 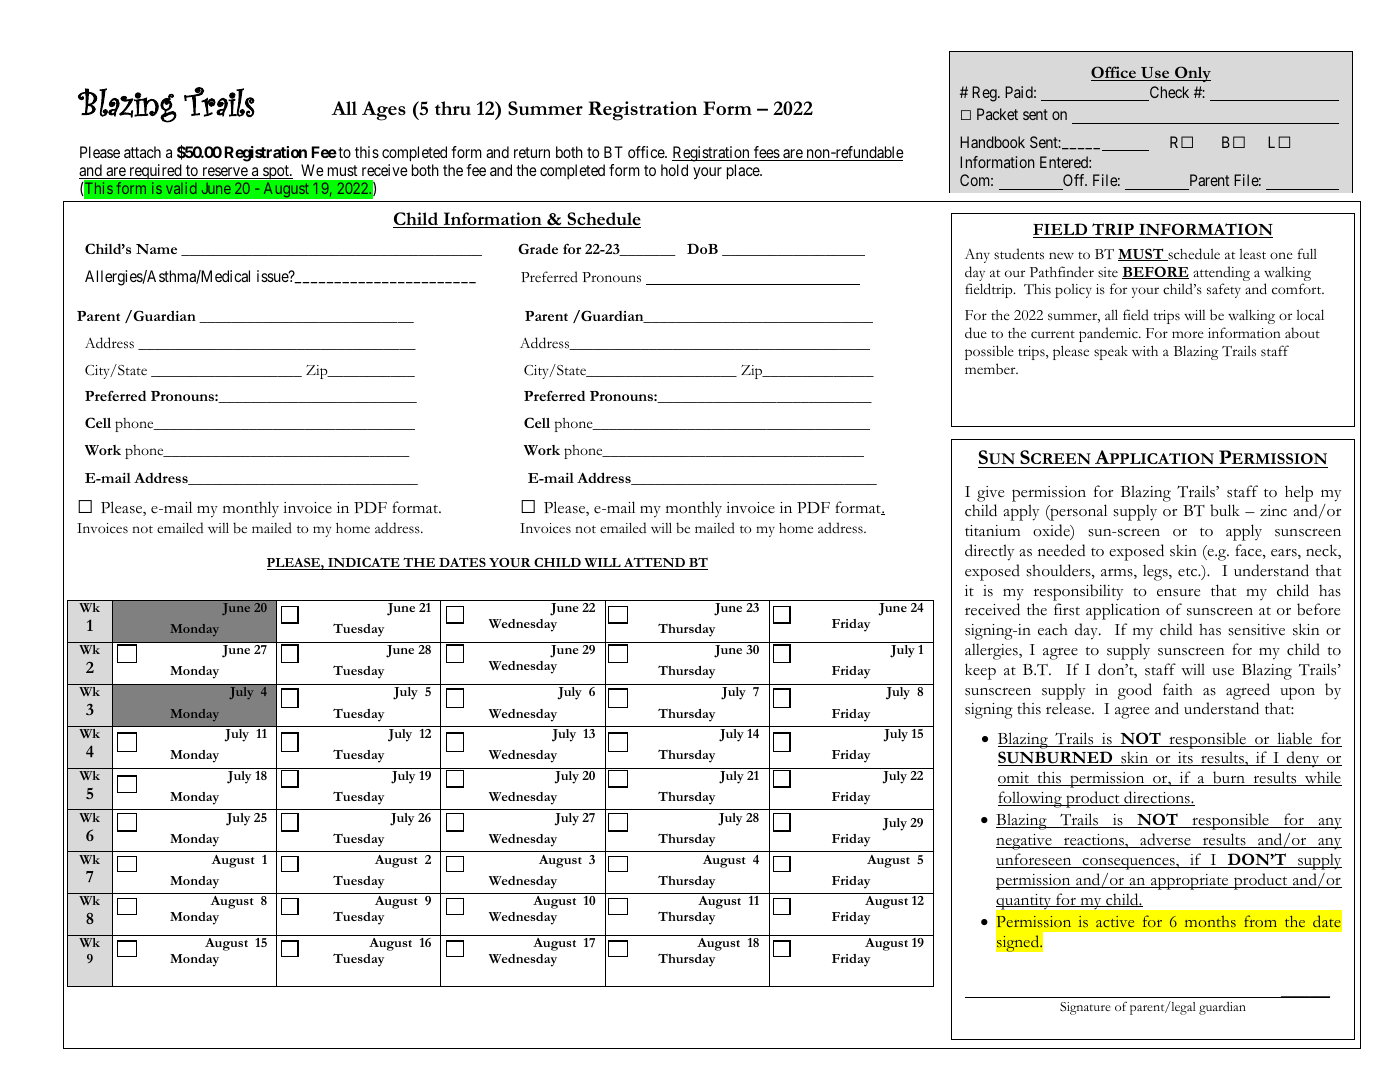 What do you see at coordinates (989, 552) in the screenshot?
I see `directly` at bounding box center [989, 552].
